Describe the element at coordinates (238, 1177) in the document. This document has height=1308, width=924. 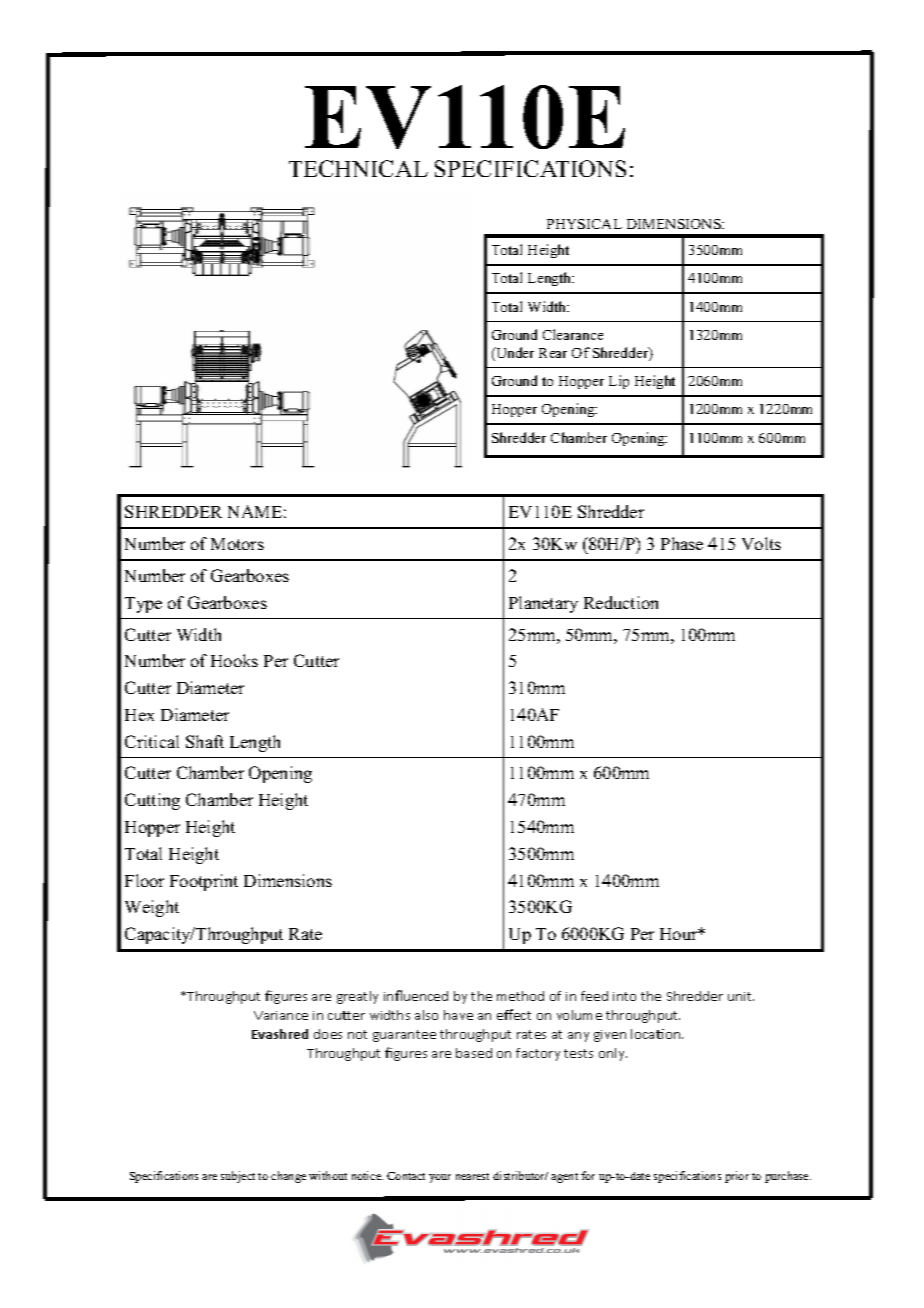
I see `subject` at that location.
